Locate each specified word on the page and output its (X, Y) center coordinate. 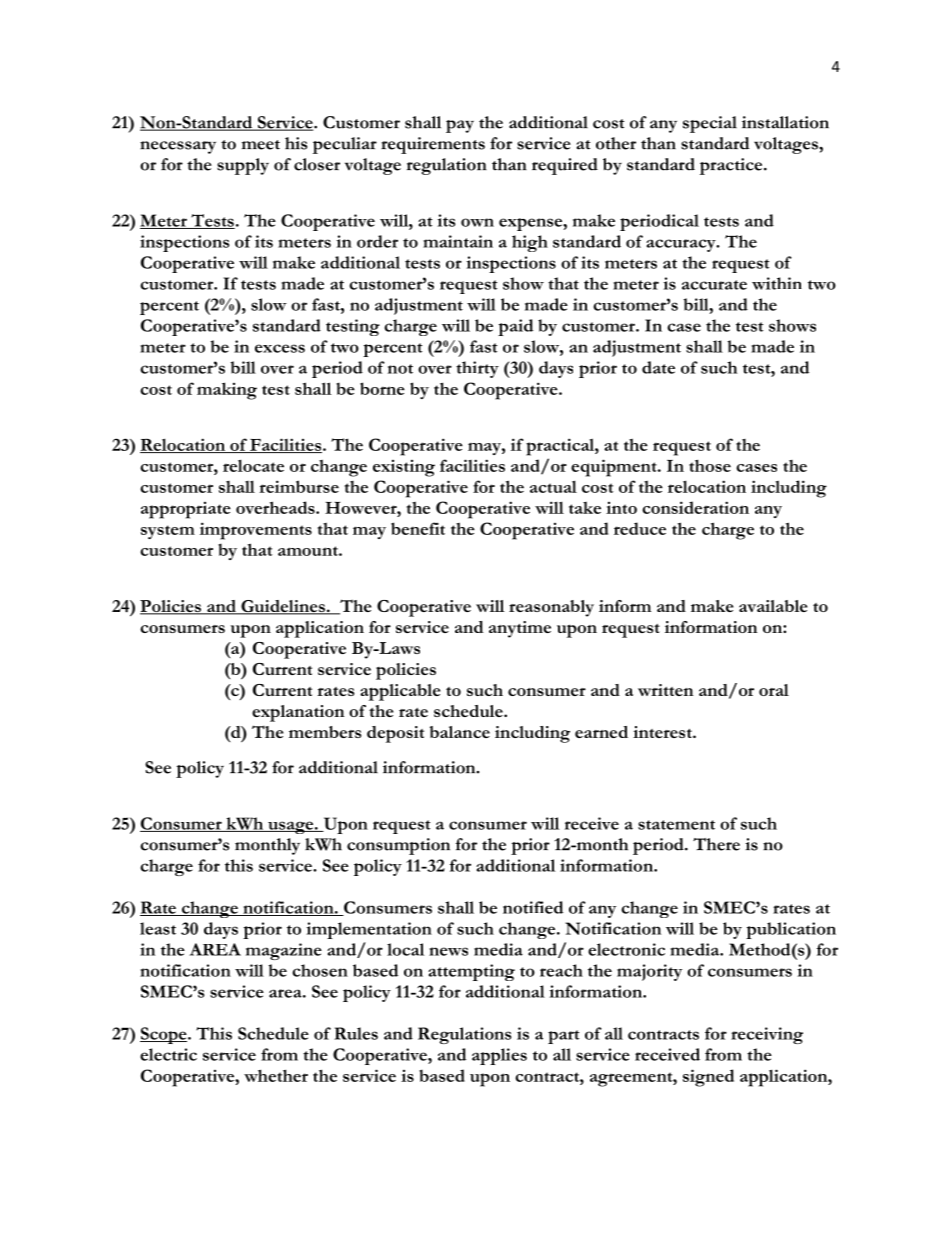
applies (499, 1056)
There (716, 844)
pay (460, 126)
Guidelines (283, 607)
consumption (398, 846)
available (773, 606)
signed (708, 1078)
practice (732, 166)
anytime (520, 629)
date (658, 367)
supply (243, 166)
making (227, 391)
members (325, 732)
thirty (477, 369)
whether (276, 1075)
